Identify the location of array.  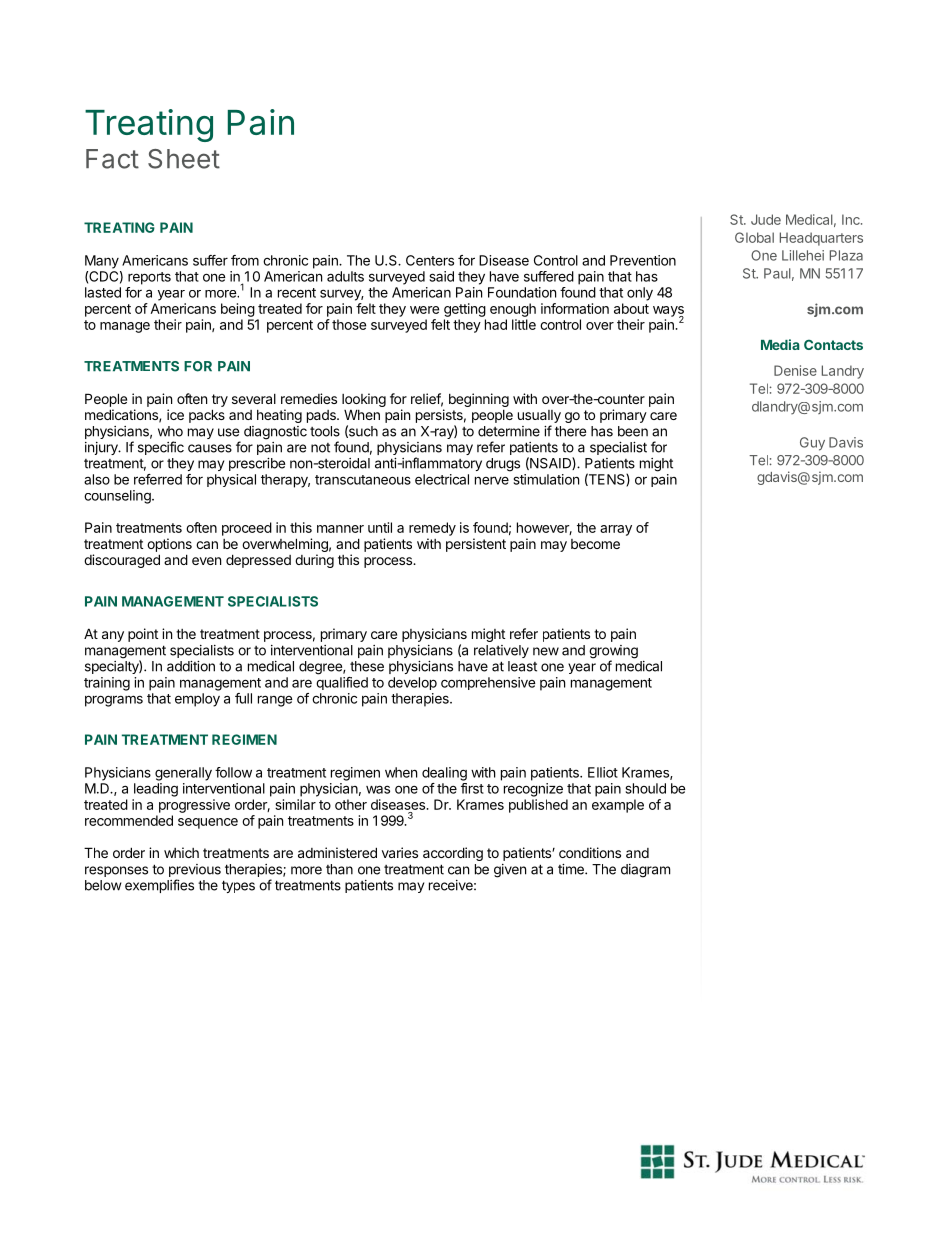
(616, 530).
